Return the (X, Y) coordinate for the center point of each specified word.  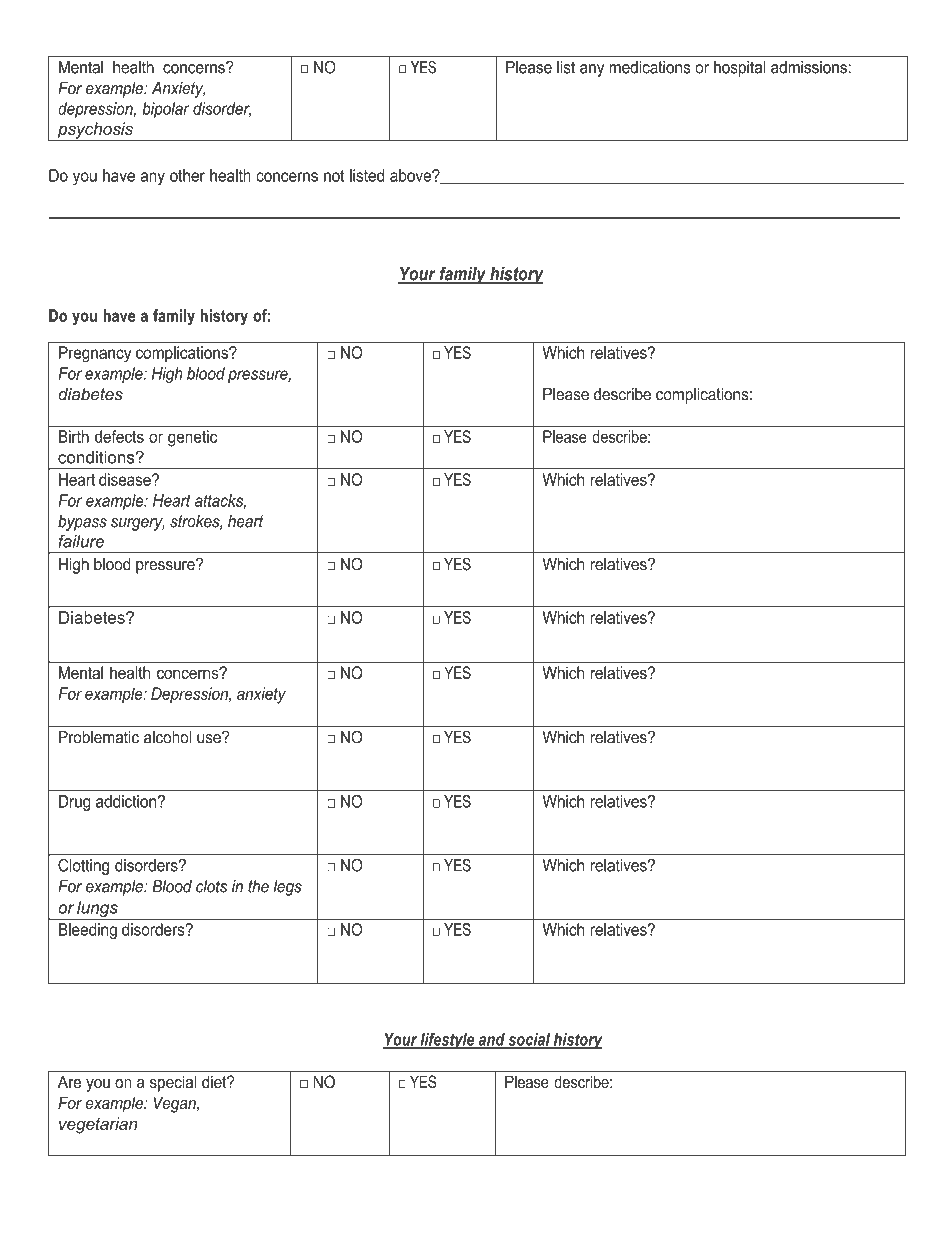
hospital (740, 68)
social (529, 1040)
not (334, 176)
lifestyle (448, 1041)
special (173, 1083)
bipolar (166, 110)
